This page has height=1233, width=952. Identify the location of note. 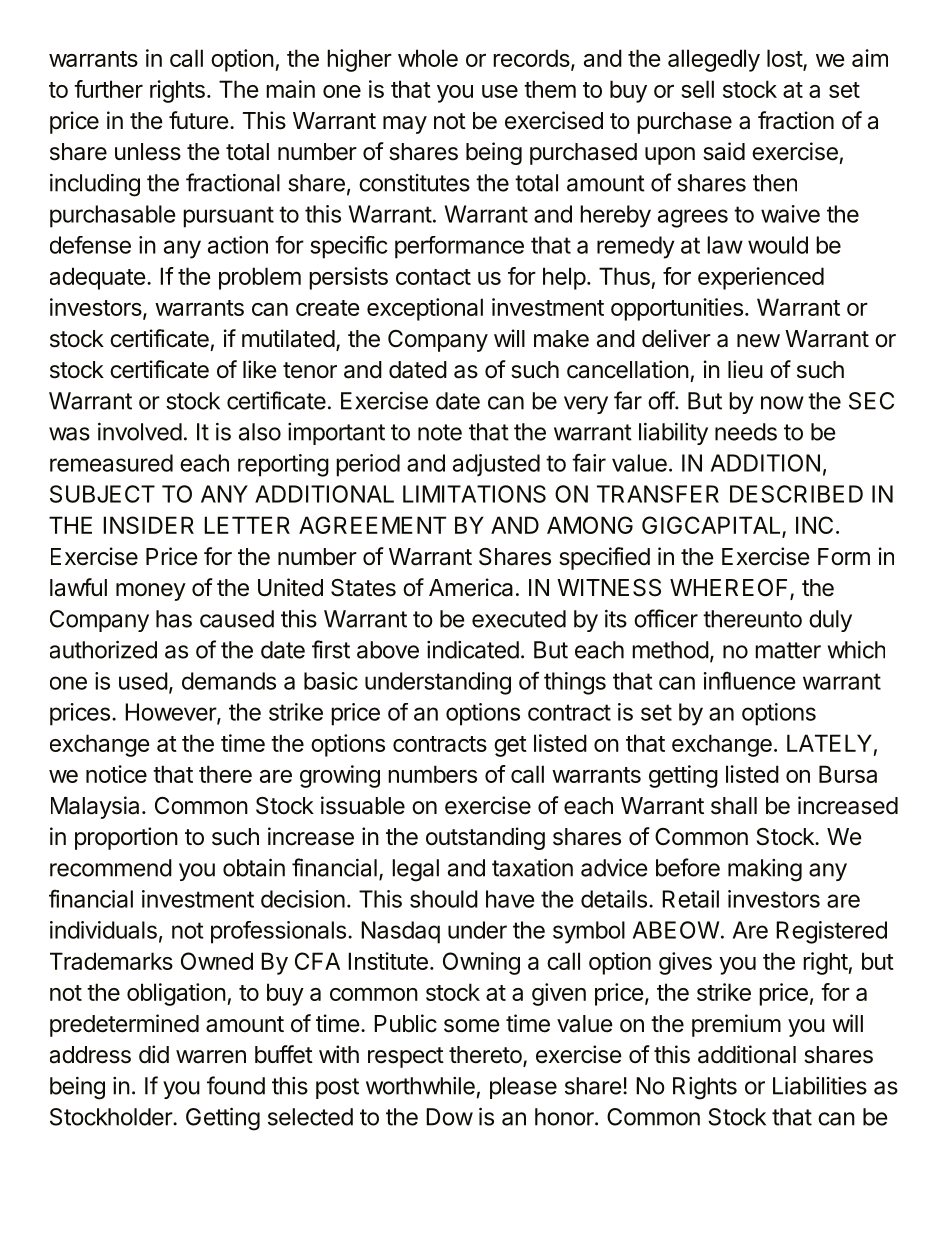
(440, 432).
